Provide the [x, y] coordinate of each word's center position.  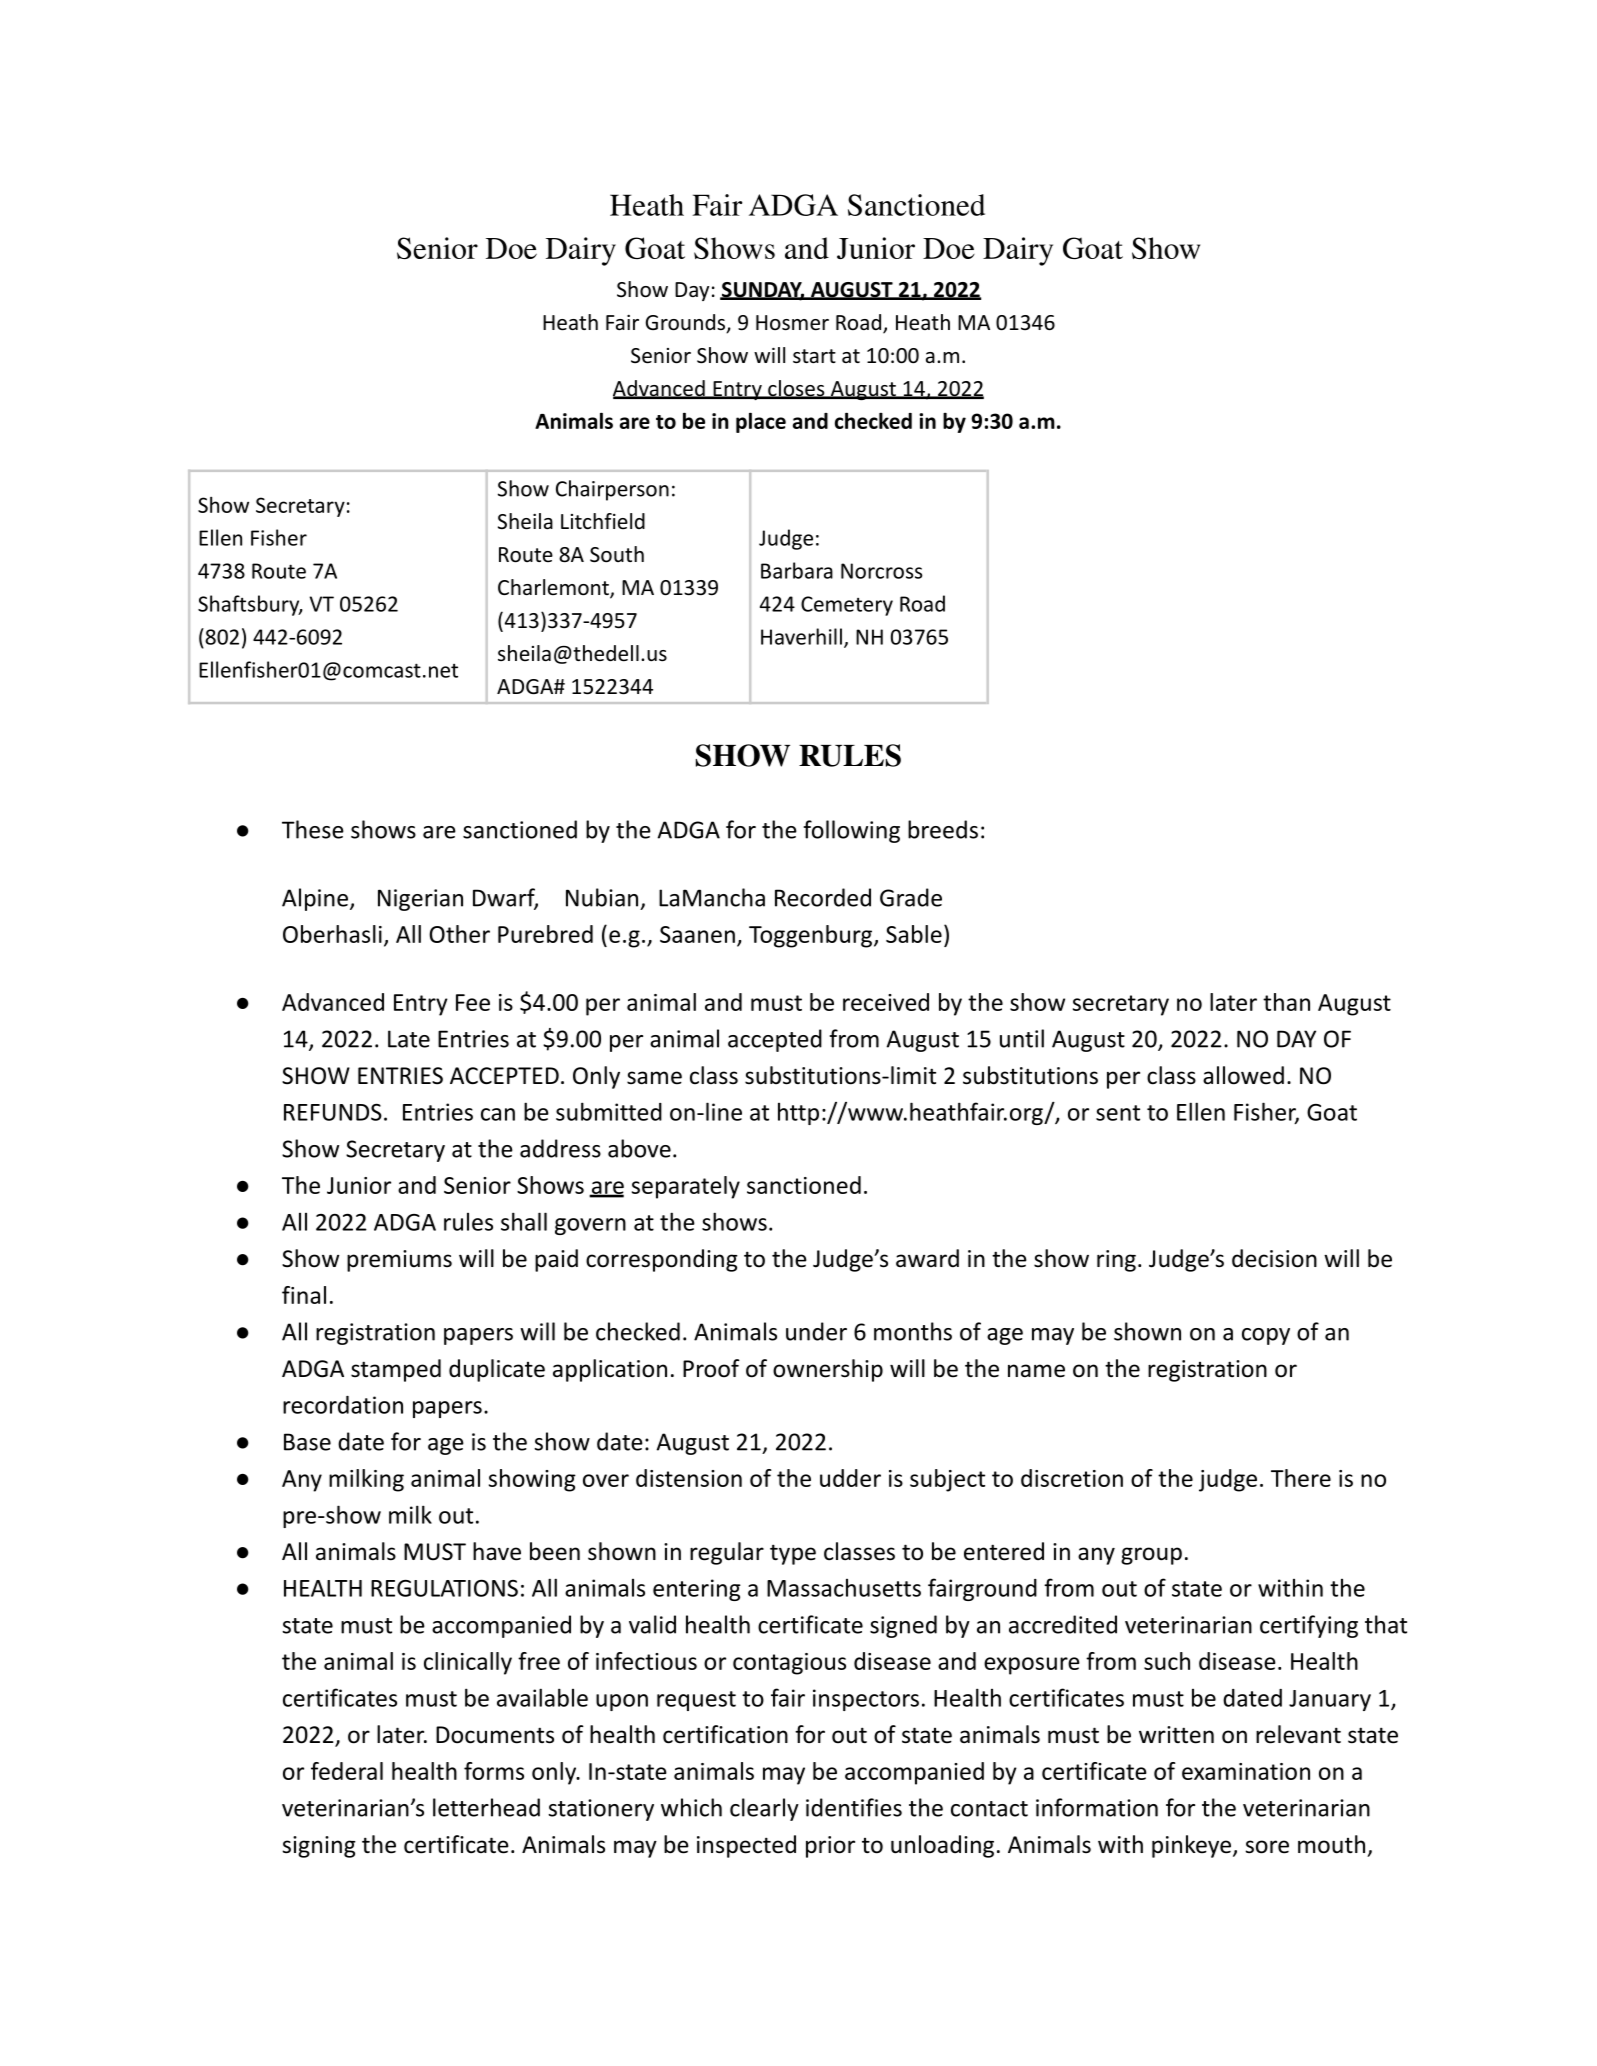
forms [494, 1771]
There [1301, 1478]
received [886, 1002]
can [498, 1114]
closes [796, 389]
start [814, 356]
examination [1246, 1771]
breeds [943, 829]
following [852, 831]
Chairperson [612, 490]
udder [850, 1478]
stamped [396, 1370]
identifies [854, 1807]
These [313, 829]
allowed [1243, 1075]
